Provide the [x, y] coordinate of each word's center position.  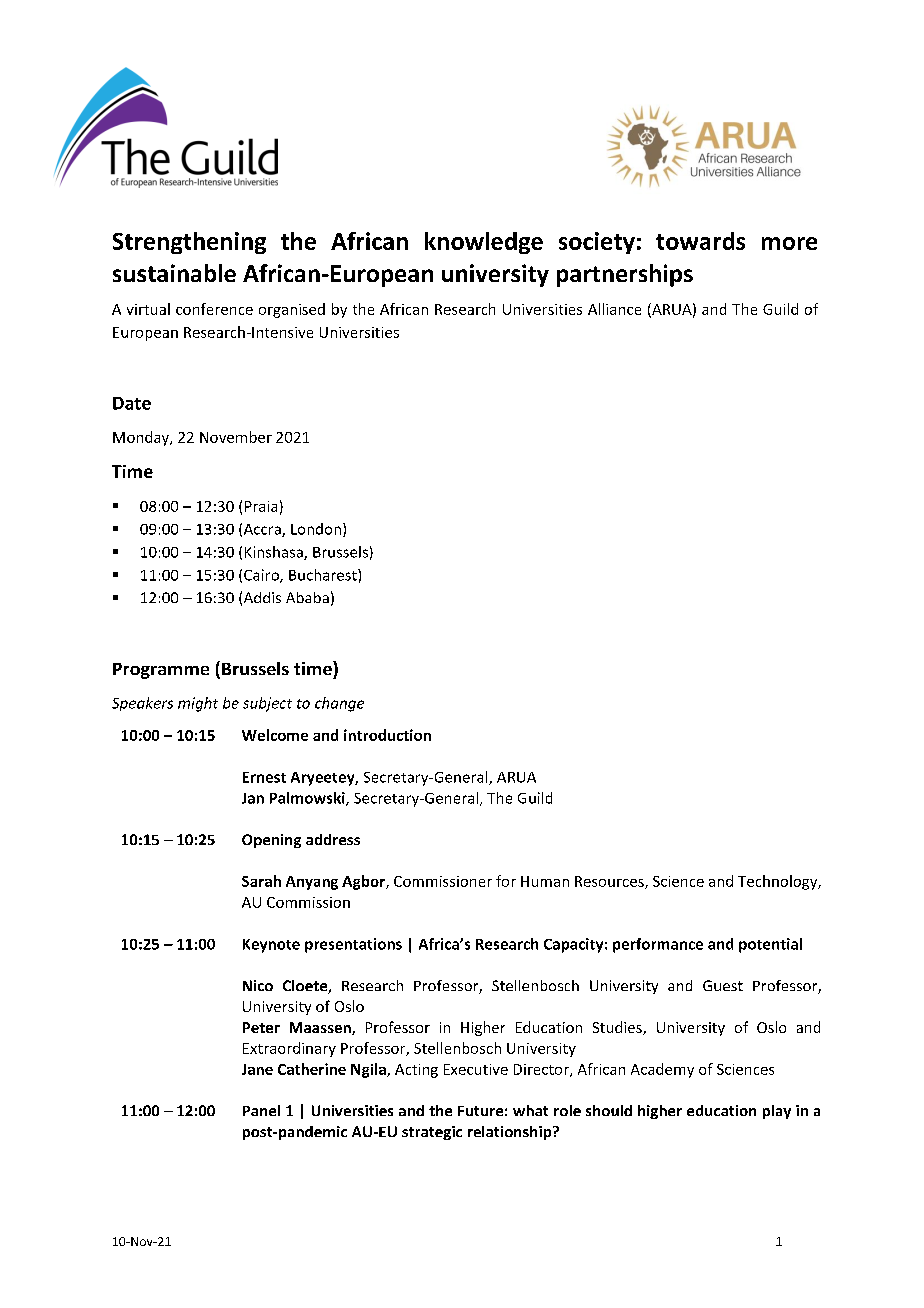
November [236, 437]
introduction [387, 735]
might [198, 704]
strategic [432, 1133]
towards [700, 241]
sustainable [174, 273]
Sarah [261, 881]
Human [545, 881]
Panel [261, 1110]
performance [658, 945]
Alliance [614, 309]
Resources [610, 882]
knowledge [484, 243]
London [316, 529]
